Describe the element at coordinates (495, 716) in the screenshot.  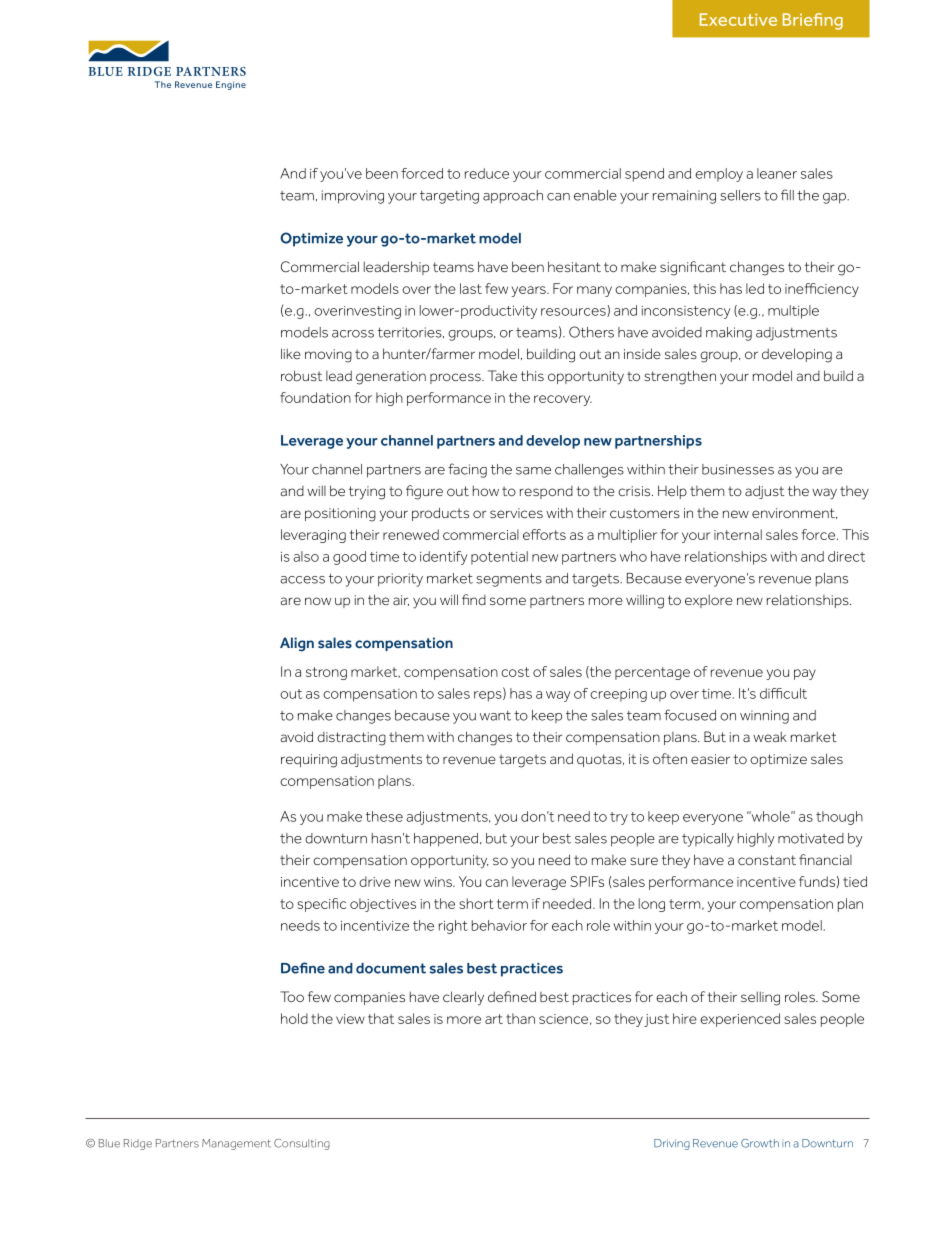
I see `want` at that location.
